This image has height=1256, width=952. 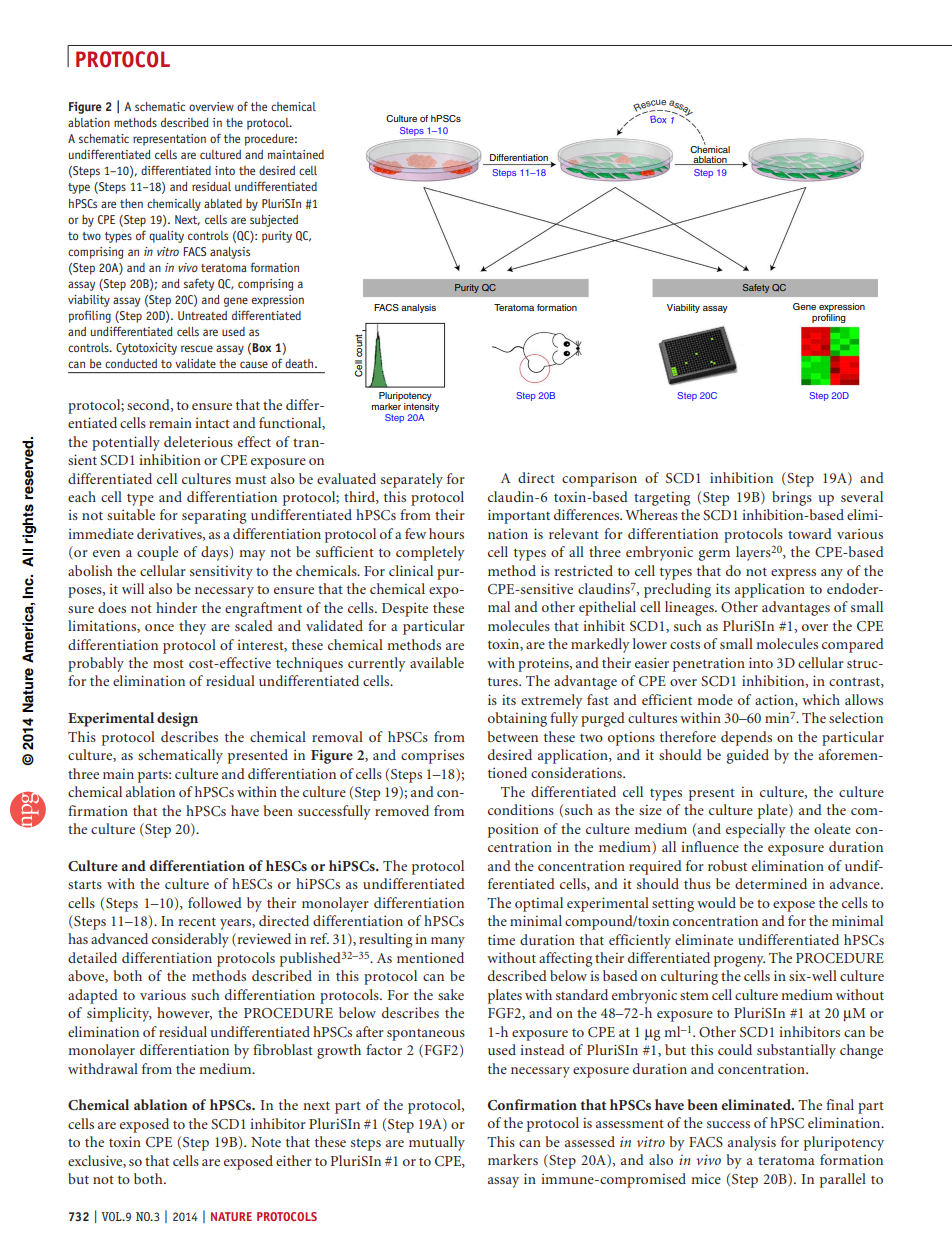 I want to click on subjected, so click(x=274, y=221).
